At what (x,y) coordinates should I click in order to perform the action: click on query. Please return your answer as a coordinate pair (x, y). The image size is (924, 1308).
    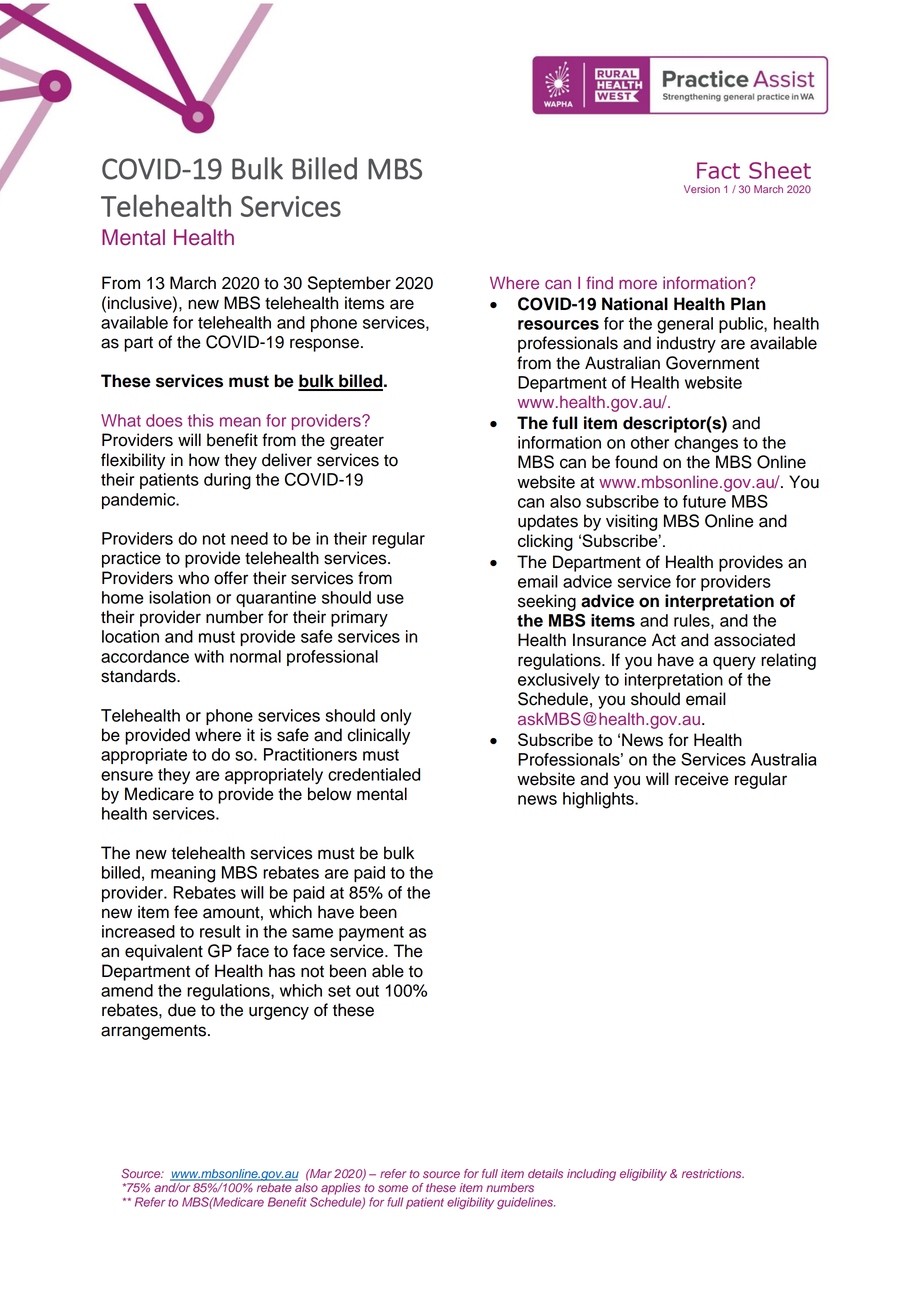
    Looking at the image, I should click on (734, 663).
